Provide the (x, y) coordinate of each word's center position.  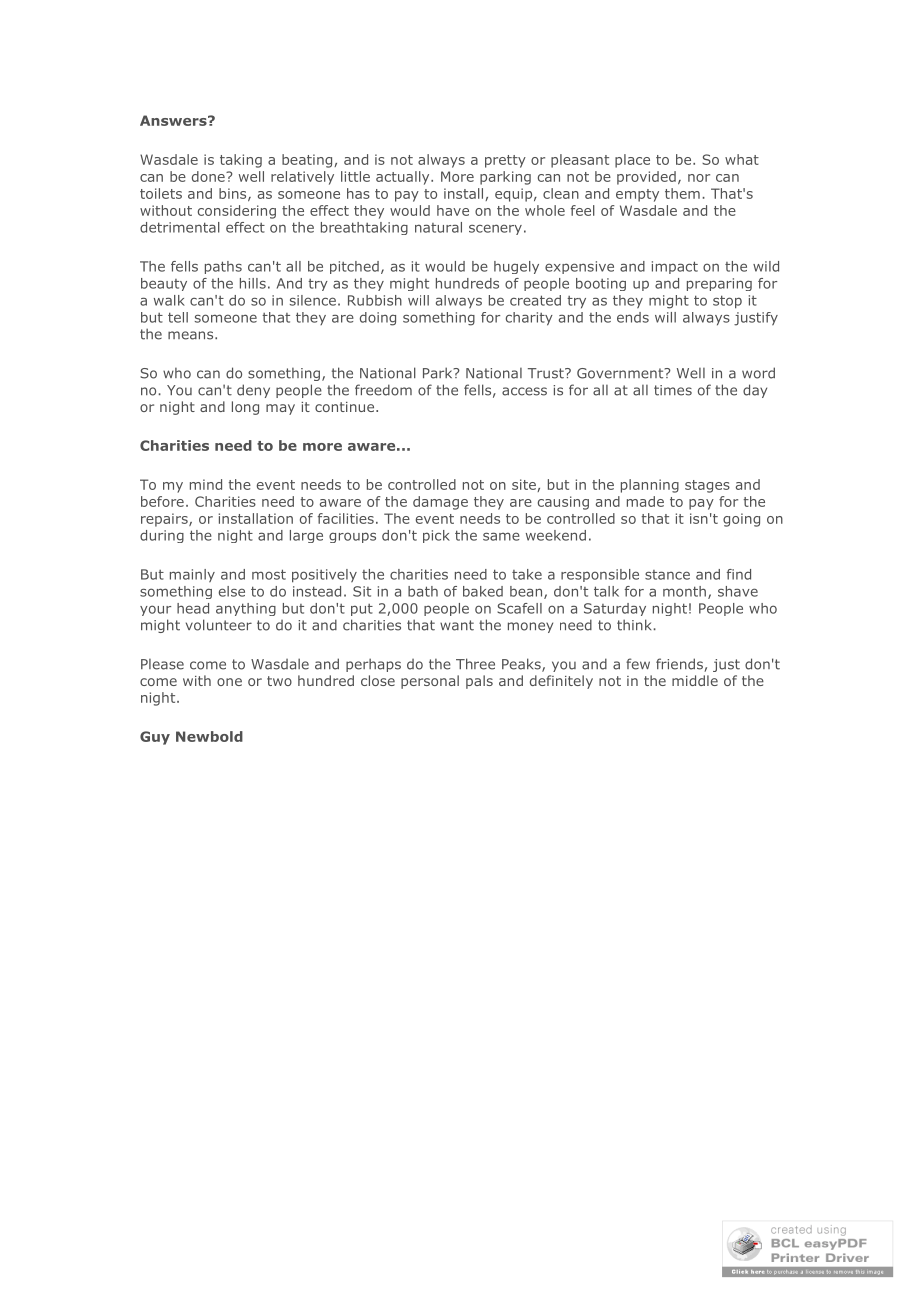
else (232, 591)
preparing (719, 284)
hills (253, 283)
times (673, 390)
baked (483, 591)
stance (667, 575)
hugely (516, 267)
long (245, 408)
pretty (505, 161)
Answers (174, 120)
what (742, 159)
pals (479, 682)
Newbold (209, 736)
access (524, 391)
